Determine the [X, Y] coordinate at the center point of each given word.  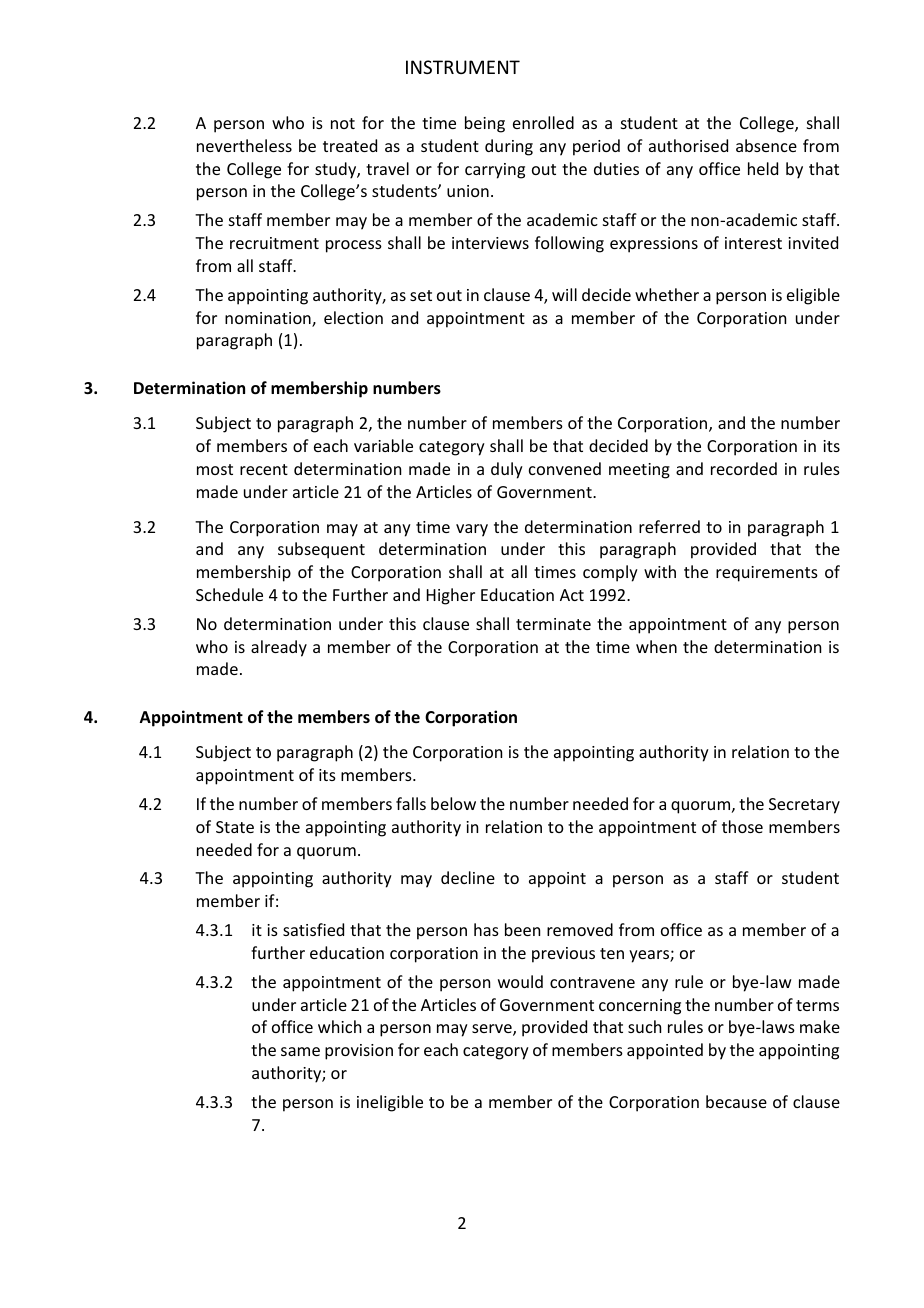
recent [264, 469]
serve [493, 1030]
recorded [744, 468]
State [235, 827]
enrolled [543, 122]
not [343, 123]
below [453, 803]
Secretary [804, 806]
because [736, 1101]
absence [766, 145]
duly [507, 470]
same [300, 1051]
